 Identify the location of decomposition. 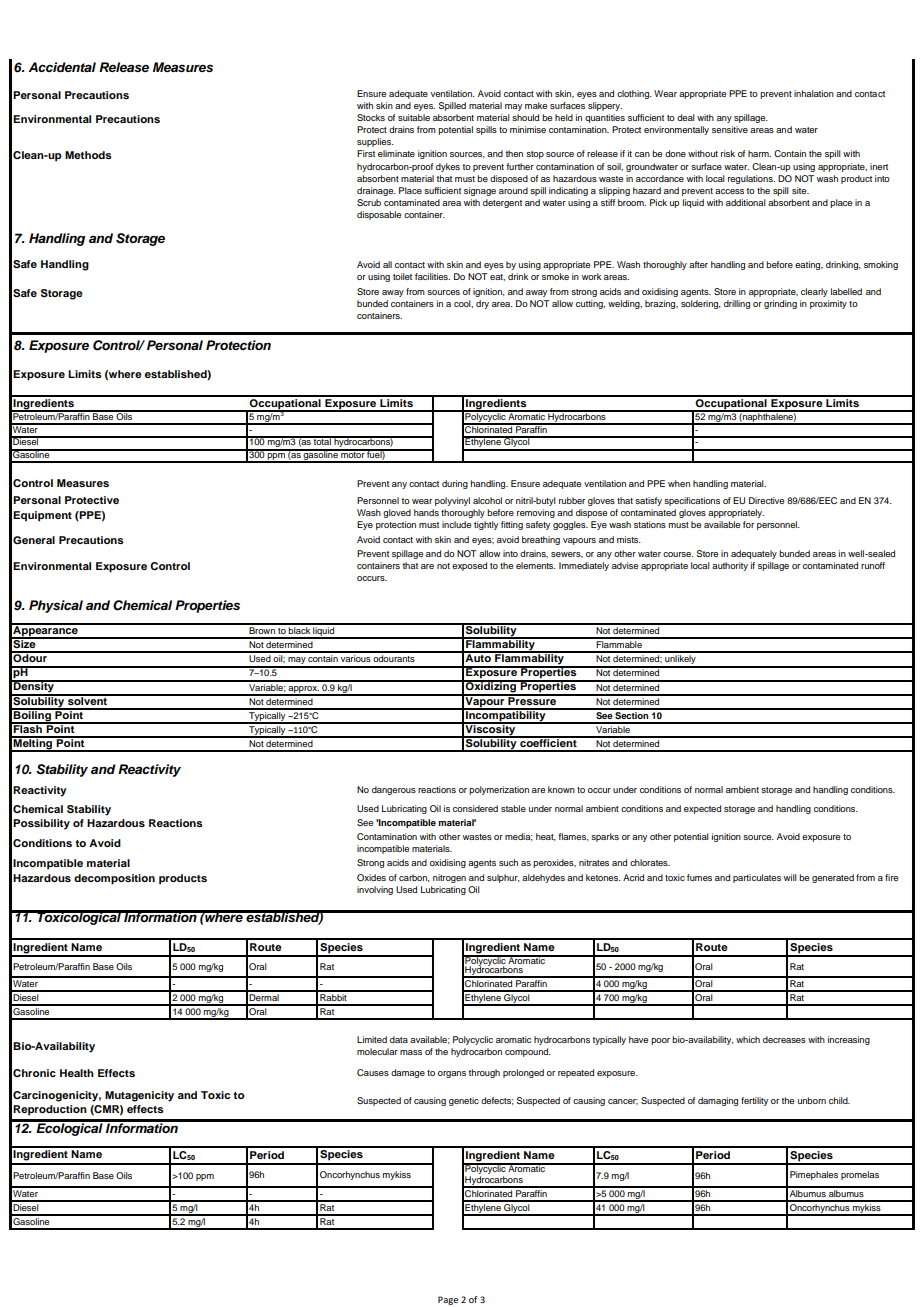
(114, 879).
